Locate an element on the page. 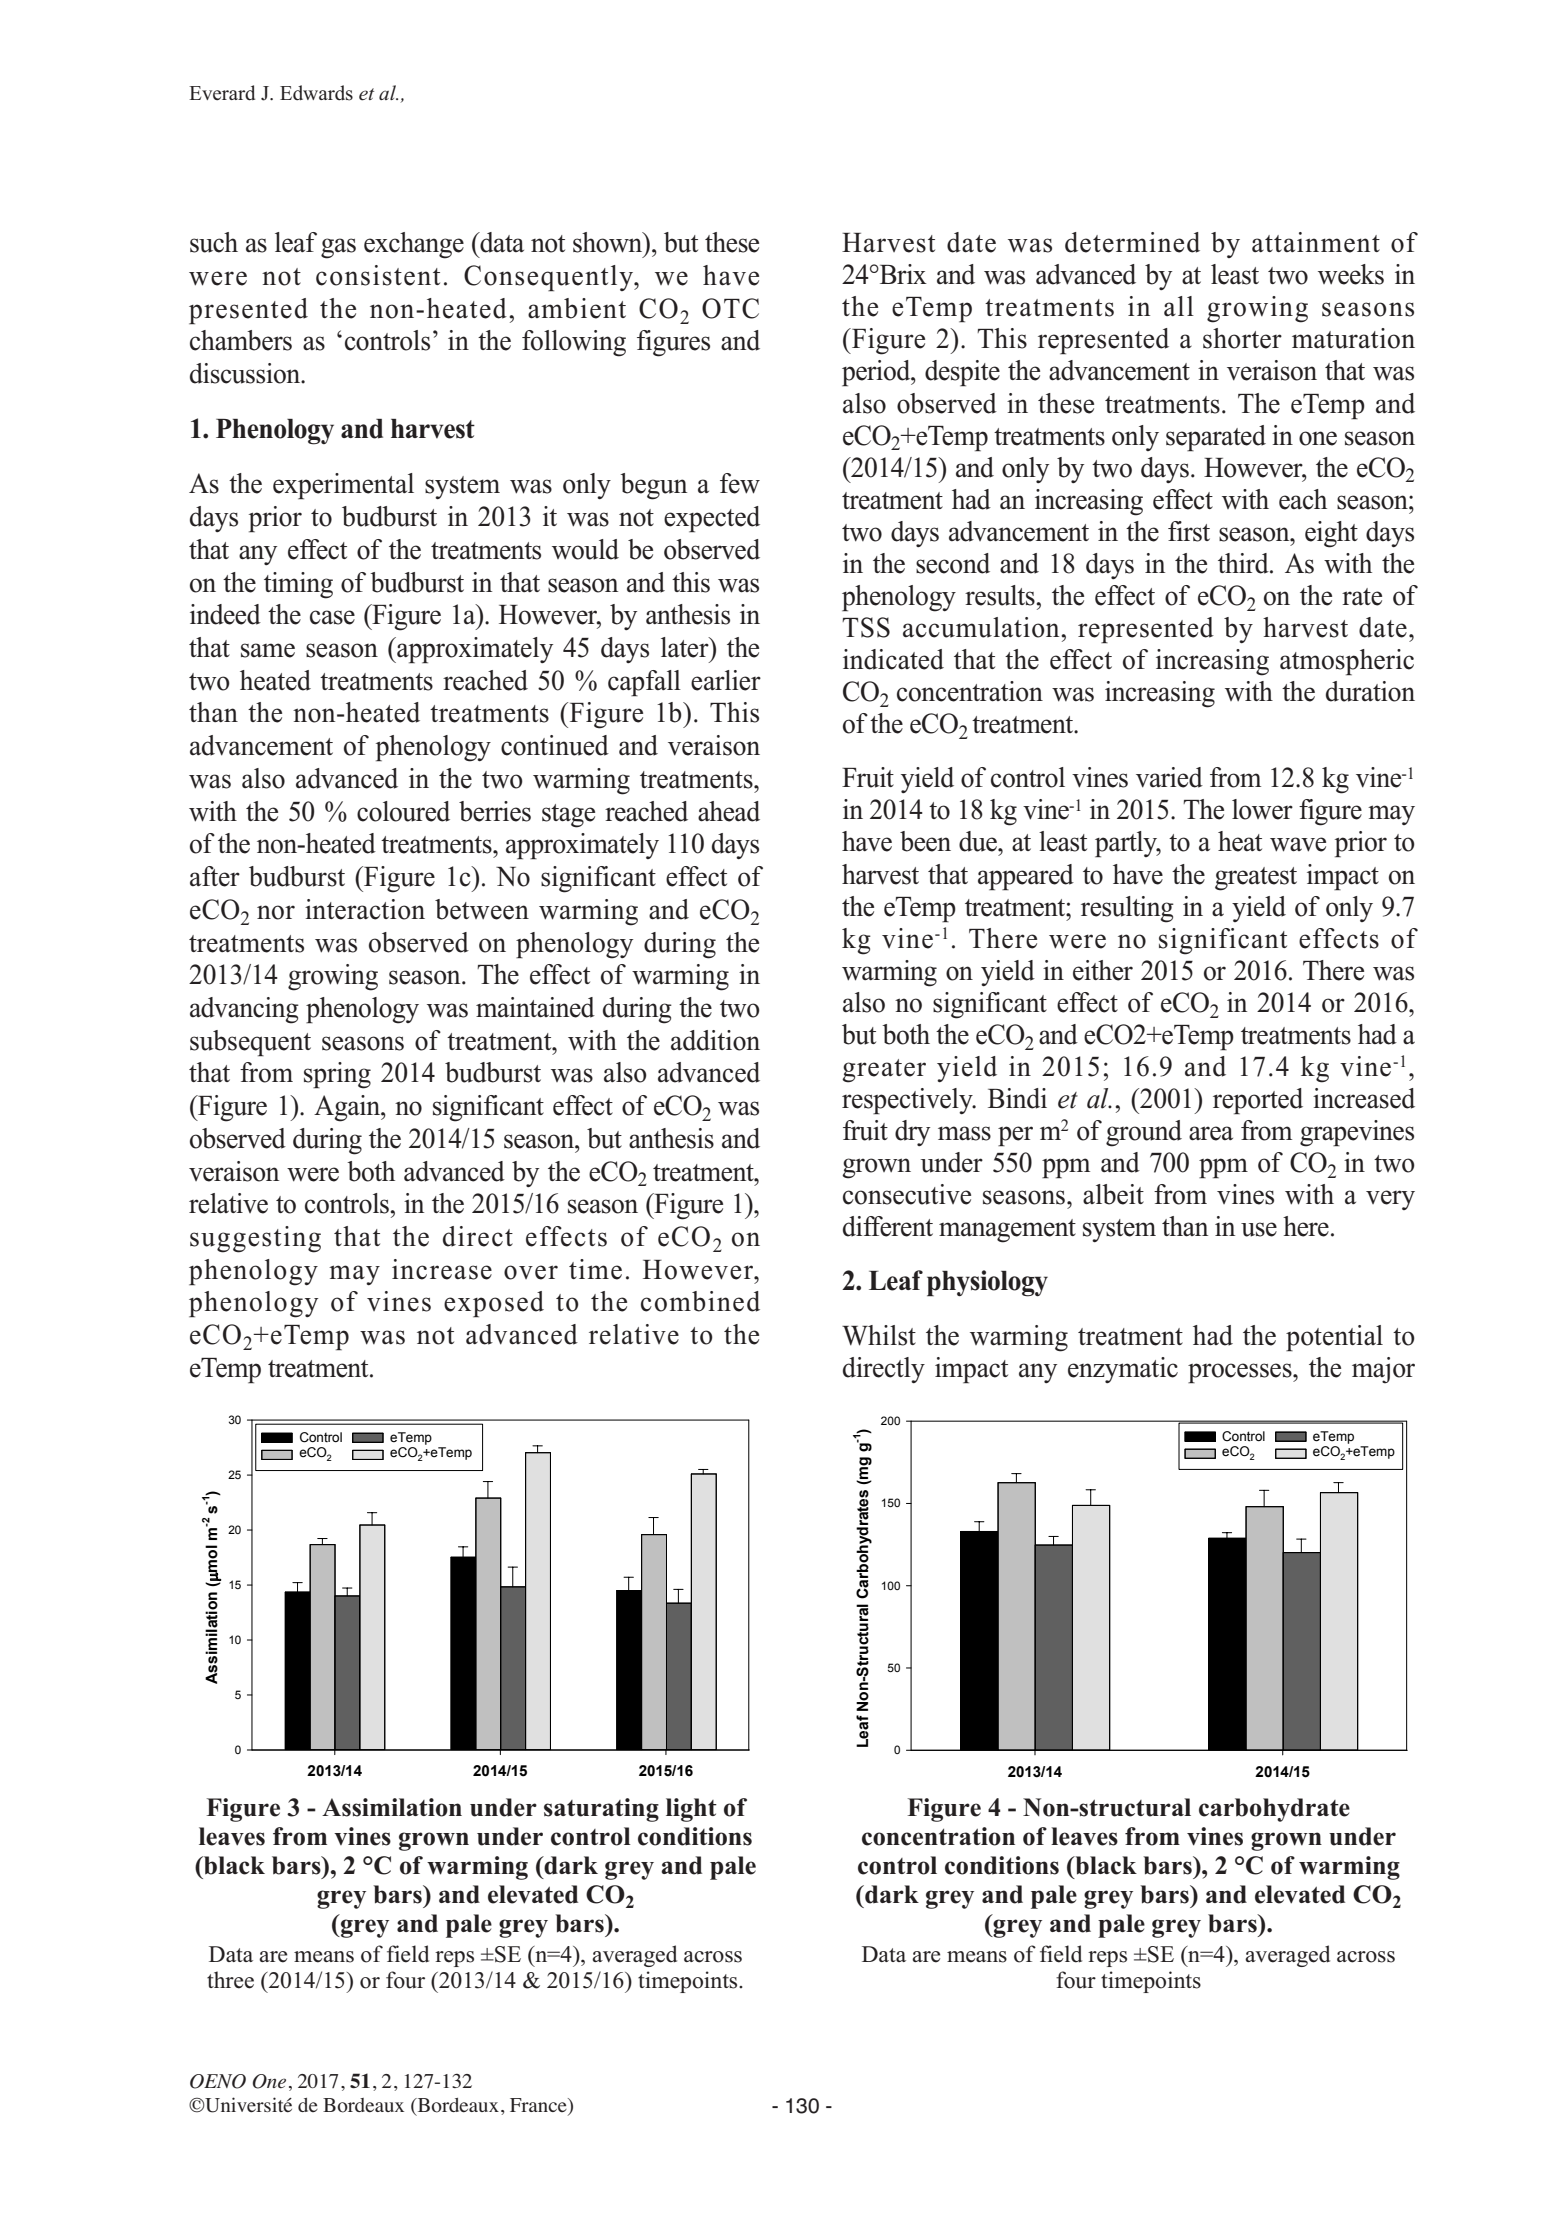  reported is located at coordinates (1258, 1101).
